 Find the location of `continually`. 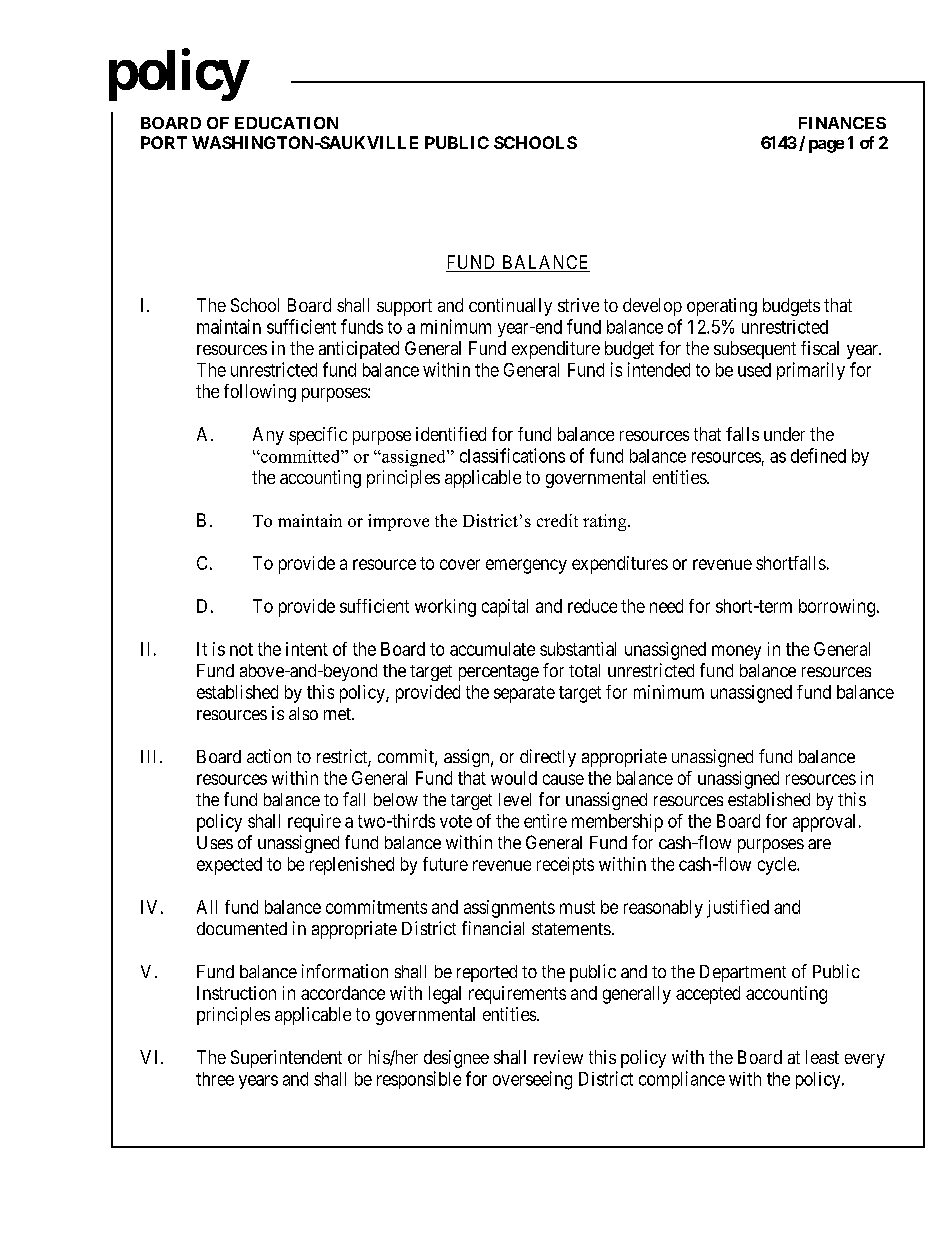

continually is located at coordinates (510, 307).
